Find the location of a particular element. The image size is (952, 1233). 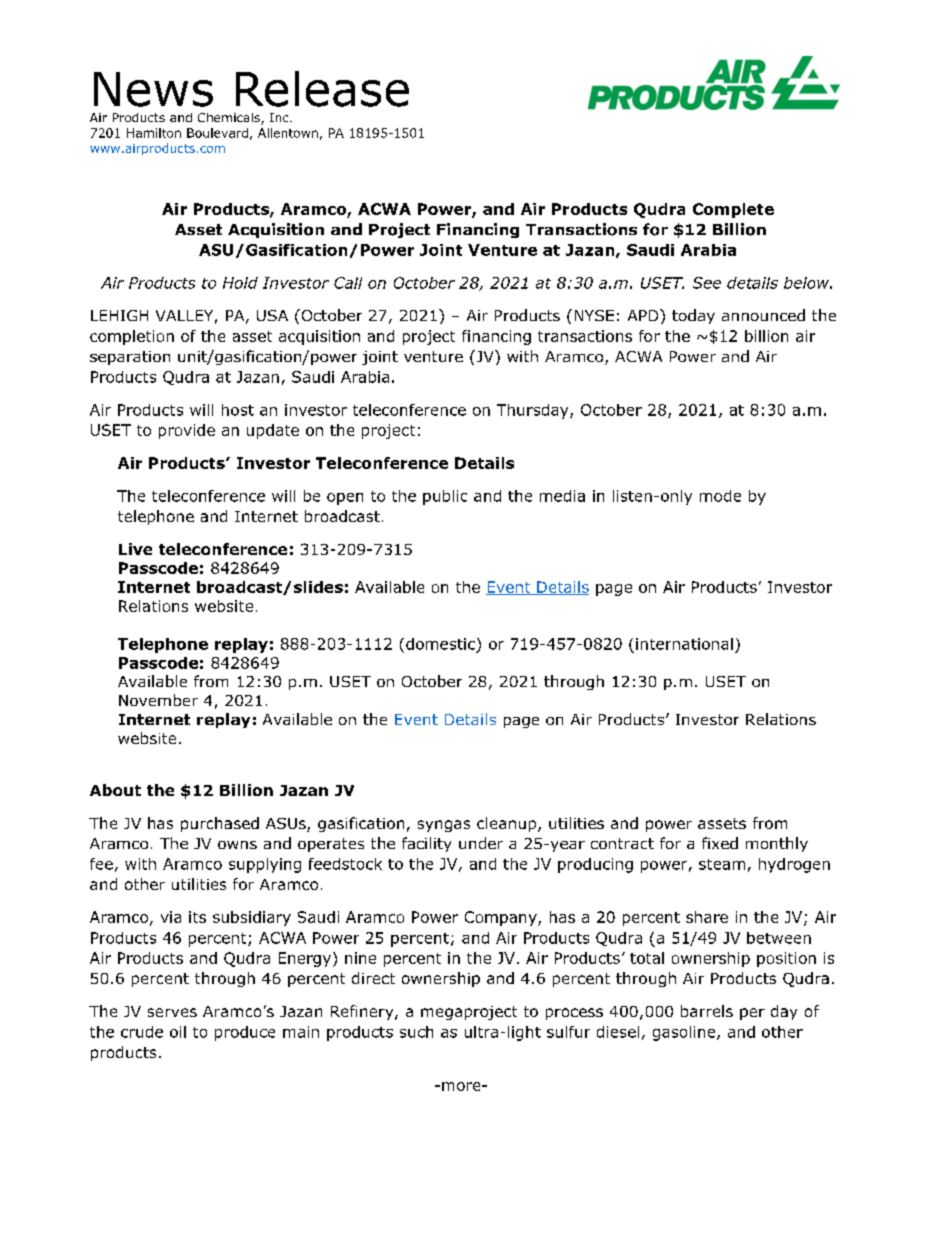

purchased is located at coordinates (220, 824).
